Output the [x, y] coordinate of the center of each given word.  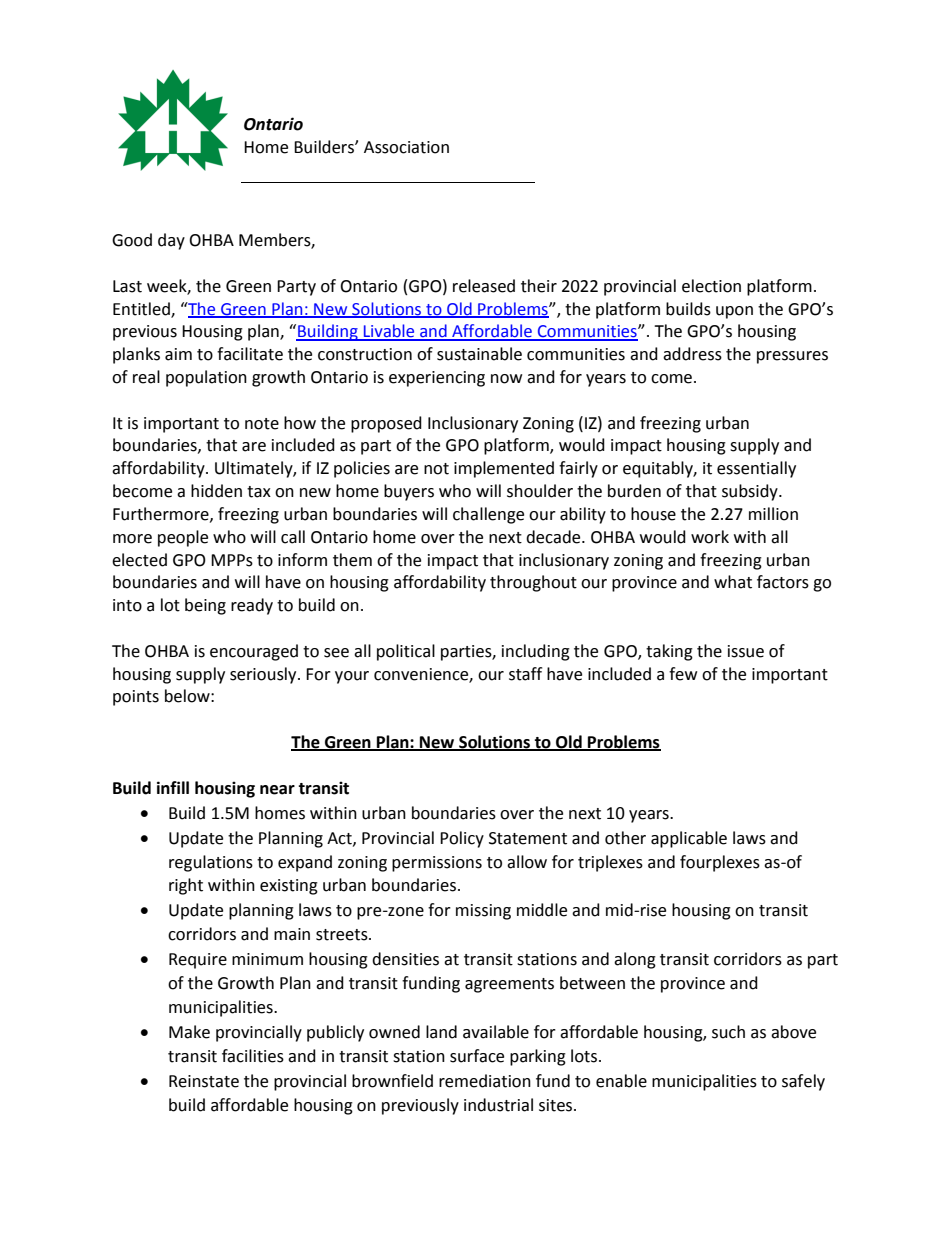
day [171, 241]
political [406, 652]
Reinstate [204, 1081]
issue [746, 651]
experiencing [437, 379]
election [711, 286]
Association [406, 147]
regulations [211, 863]
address [692, 354]
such [728, 1032]
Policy [462, 839]
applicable [689, 839]
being [205, 606]
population [206, 378]
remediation [485, 1081]
